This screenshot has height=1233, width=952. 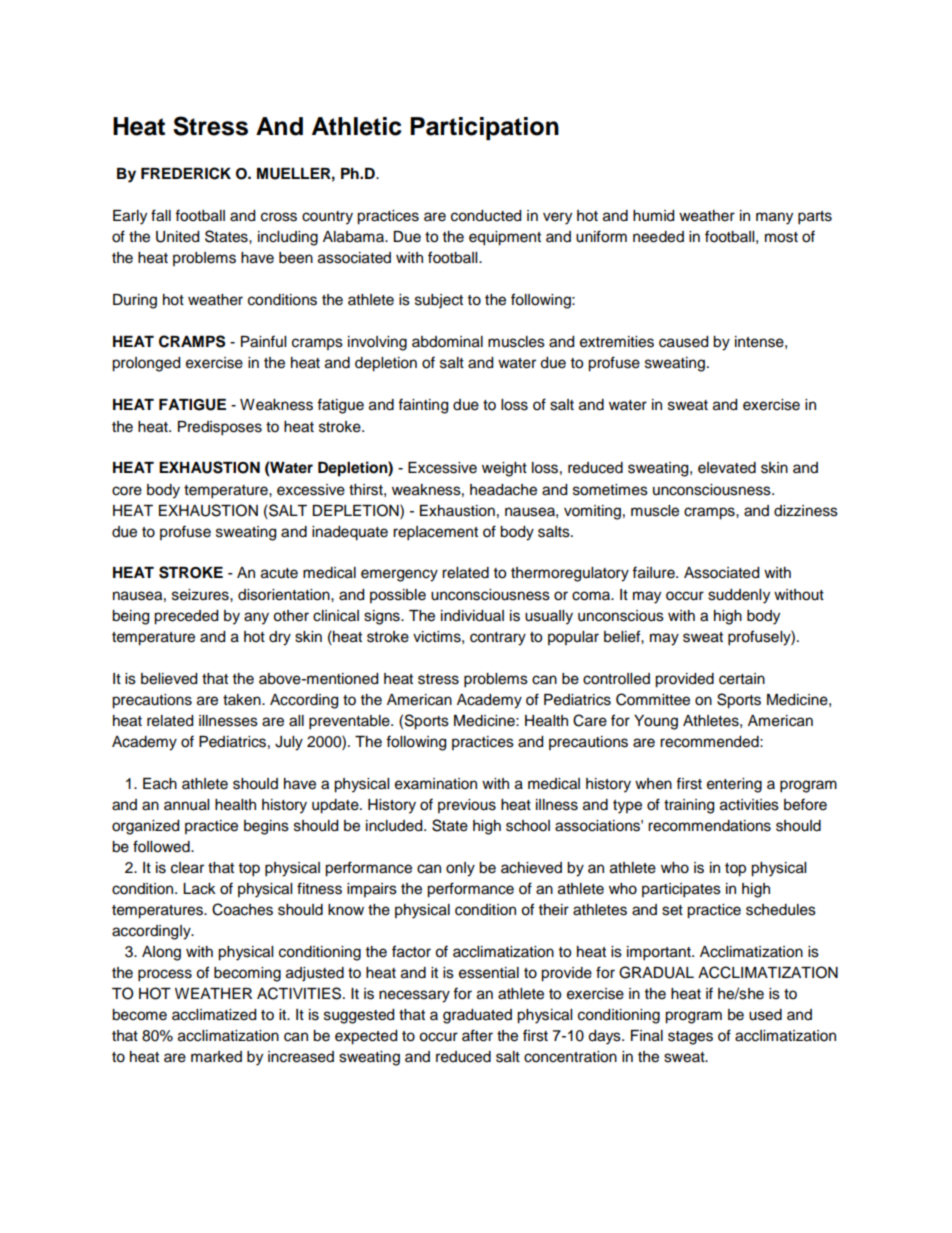 What do you see at coordinates (472, 616) in the screenshot?
I see `individual` at bounding box center [472, 616].
